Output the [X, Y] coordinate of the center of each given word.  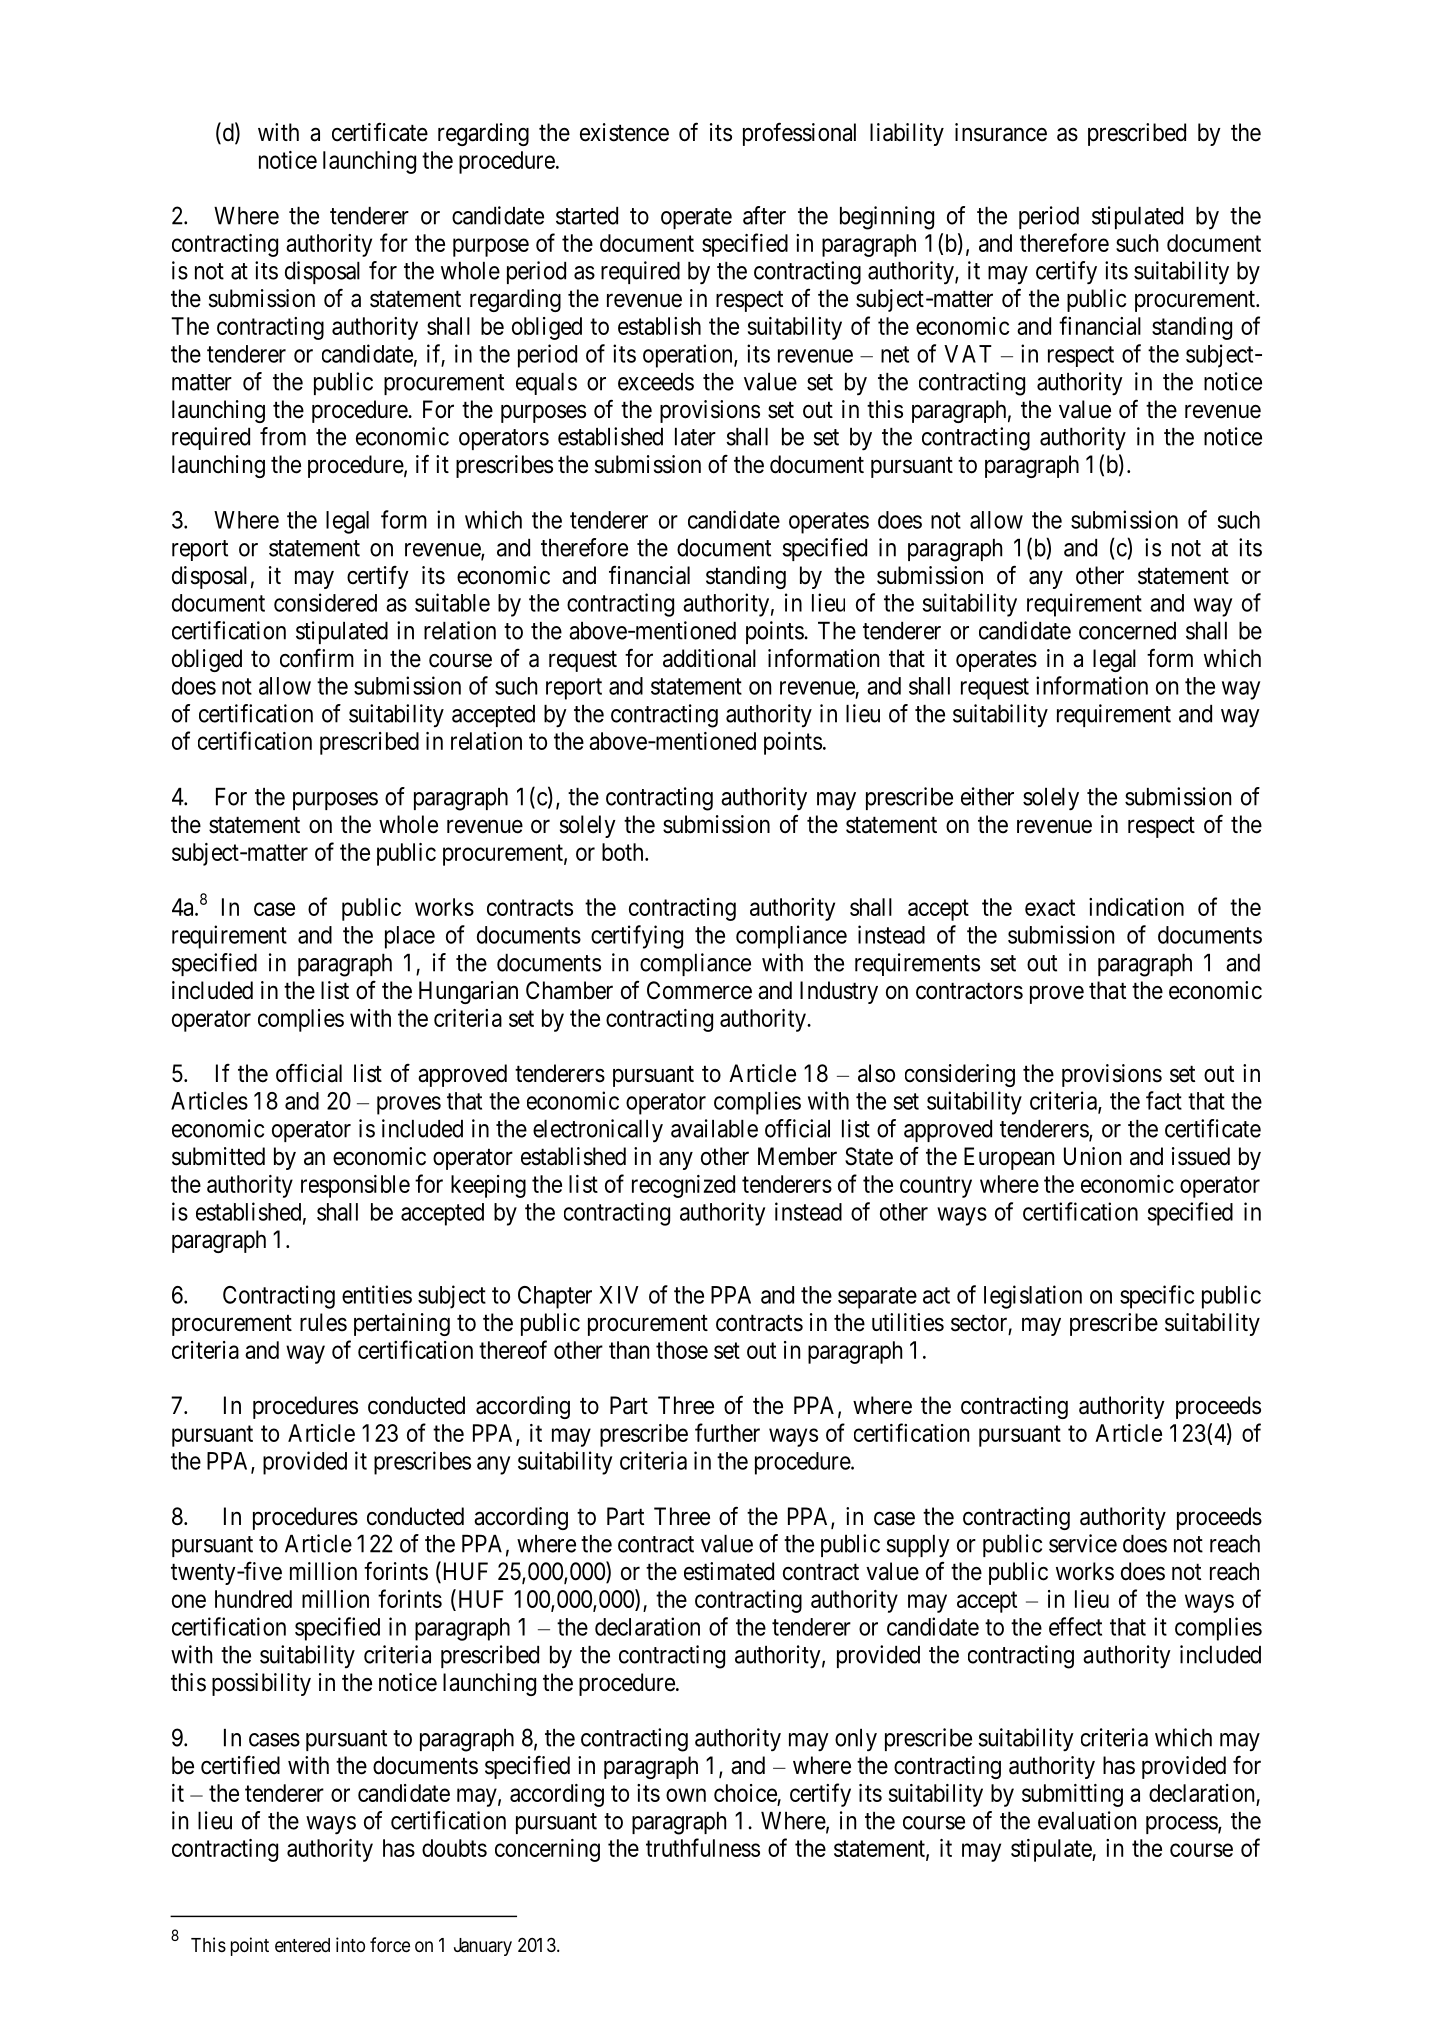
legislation [1033, 1297]
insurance [1001, 132]
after [764, 215]
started [587, 216]
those [682, 1350]
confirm [317, 658]
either [987, 796]
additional [709, 658]
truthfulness [703, 1847]
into [350, 1944]
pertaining [402, 1324]
